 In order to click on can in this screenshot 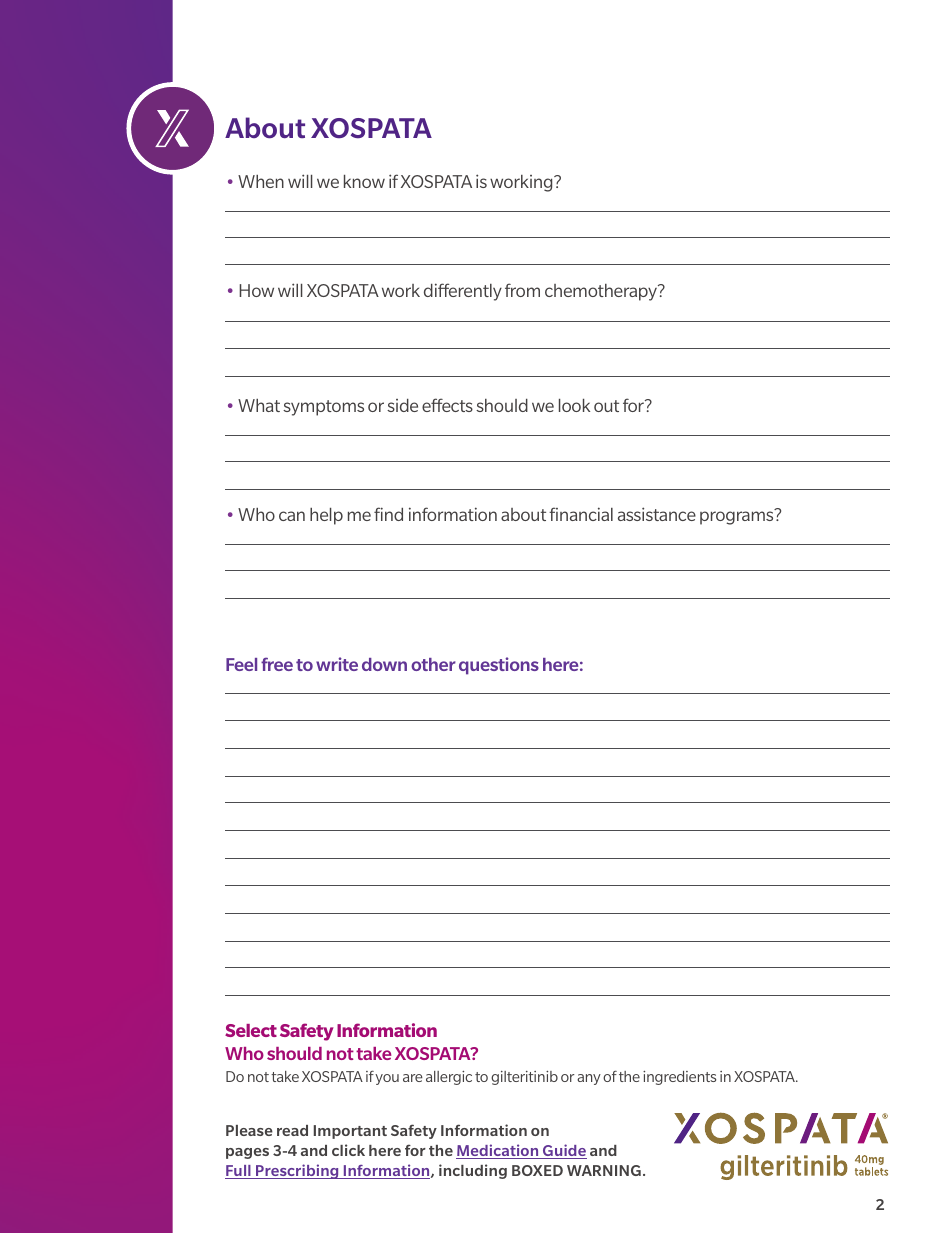, I will do `click(292, 516)`.
